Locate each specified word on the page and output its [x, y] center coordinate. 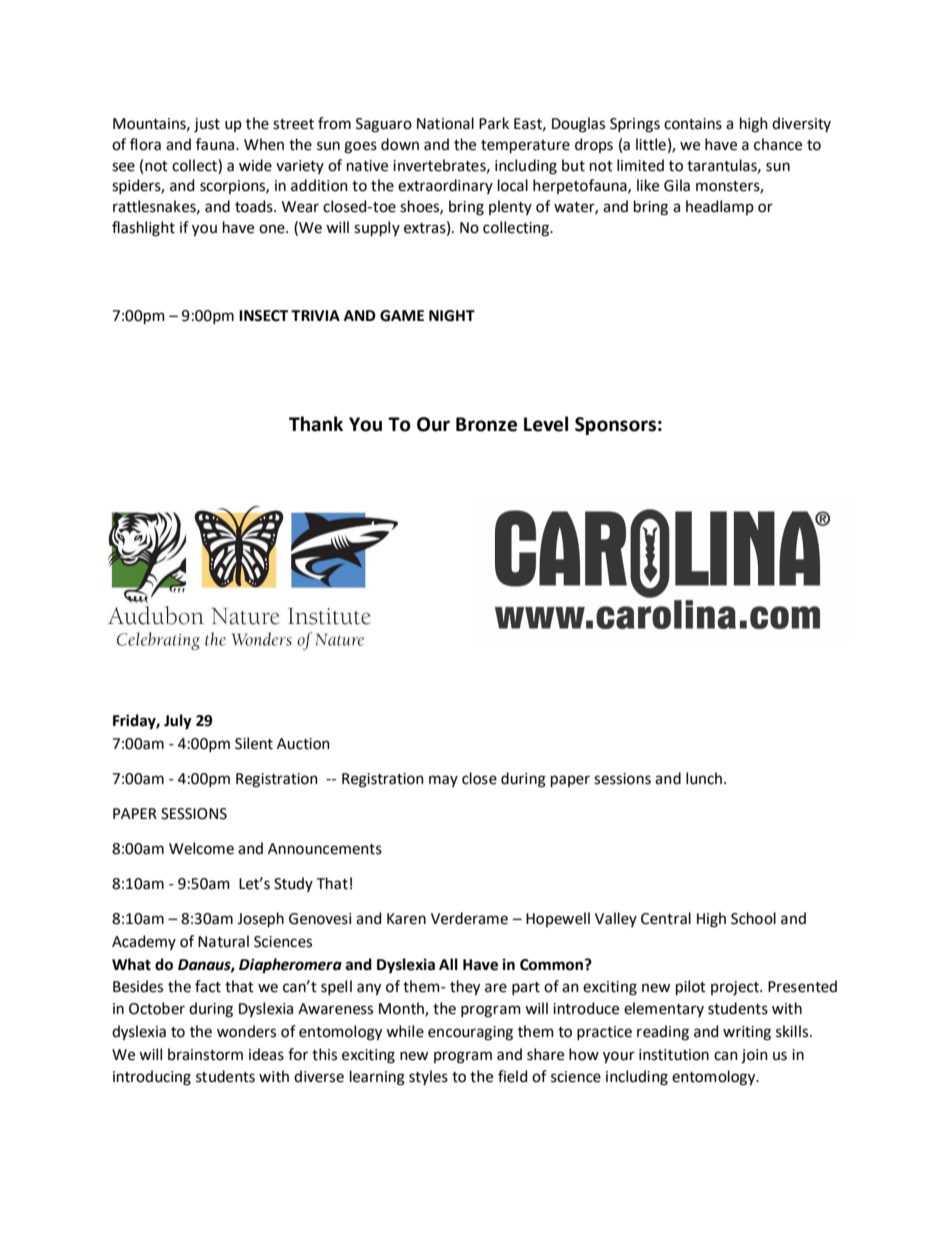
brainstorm [205, 1054]
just [207, 125]
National [445, 123]
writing [747, 1033]
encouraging [470, 1033]
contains [693, 124]
